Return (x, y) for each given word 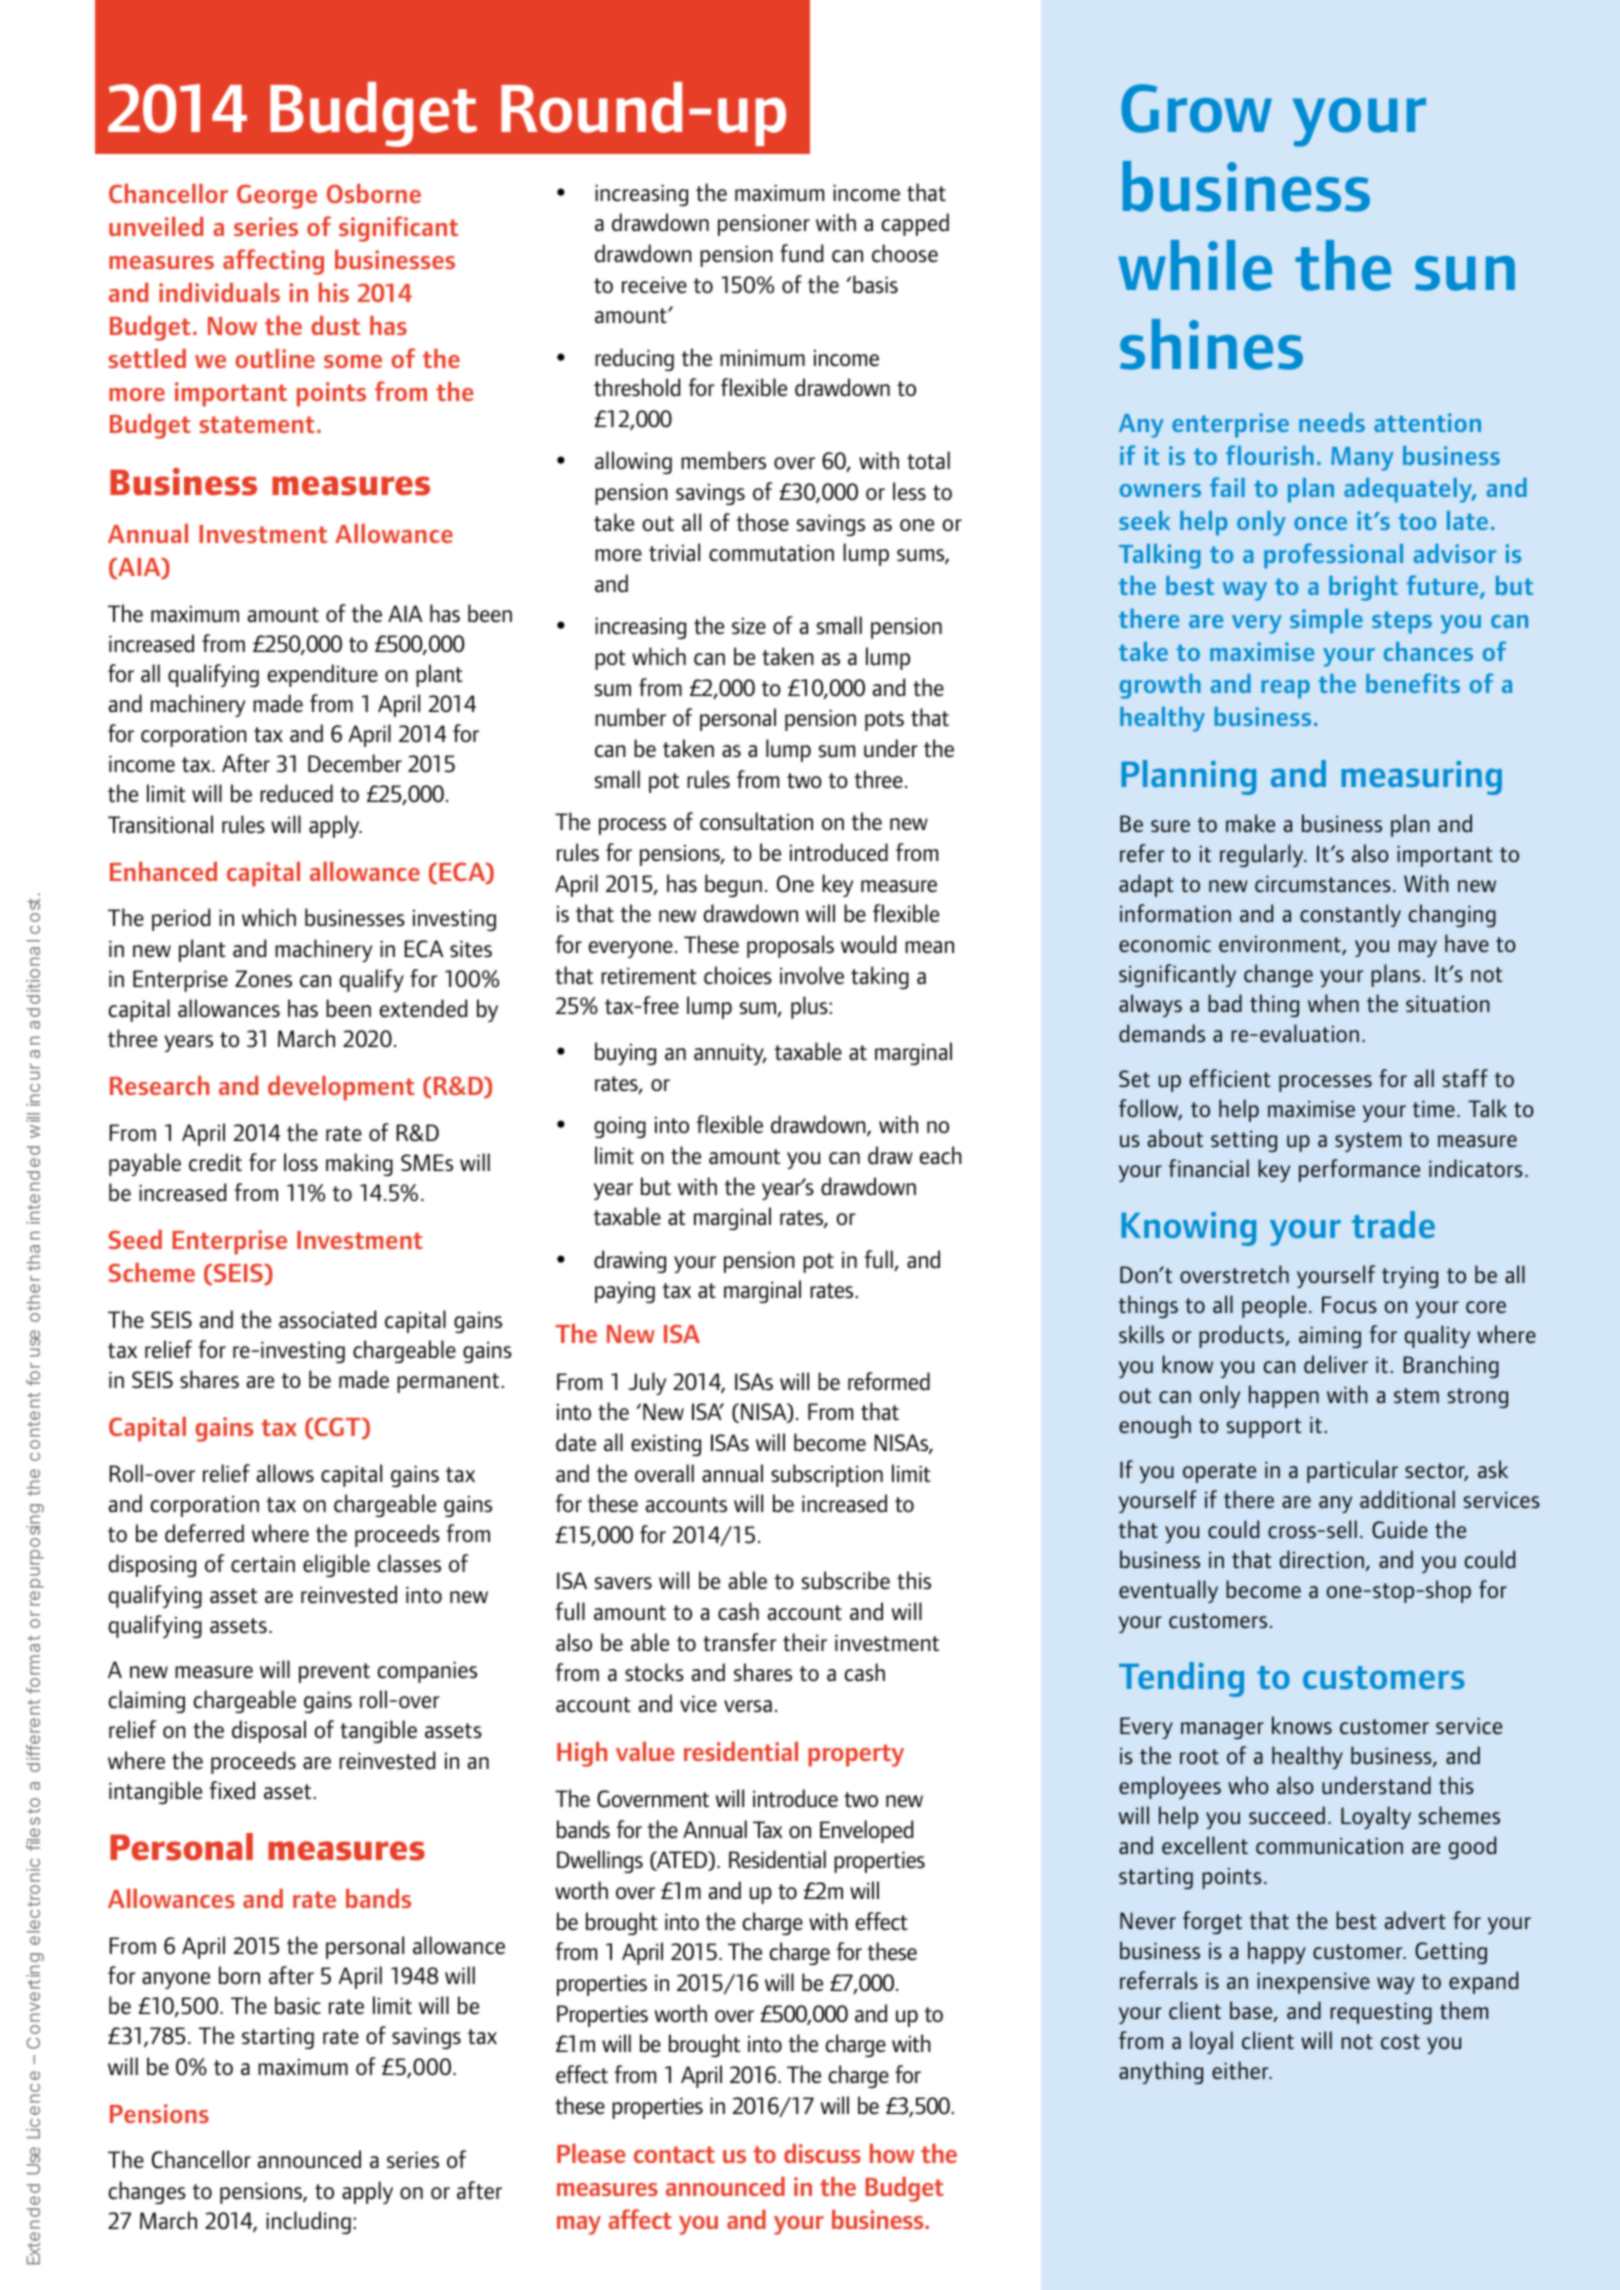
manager (1222, 1730)
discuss (822, 2153)
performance (1359, 1170)
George (277, 196)
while (1195, 265)
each (941, 1155)
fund (801, 253)
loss (301, 1162)
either (1241, 2070)
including (308, 2222)
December (355, 763)
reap (1285, 689)
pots (884, 721)
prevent (334, 1673)
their (805, 1642)
